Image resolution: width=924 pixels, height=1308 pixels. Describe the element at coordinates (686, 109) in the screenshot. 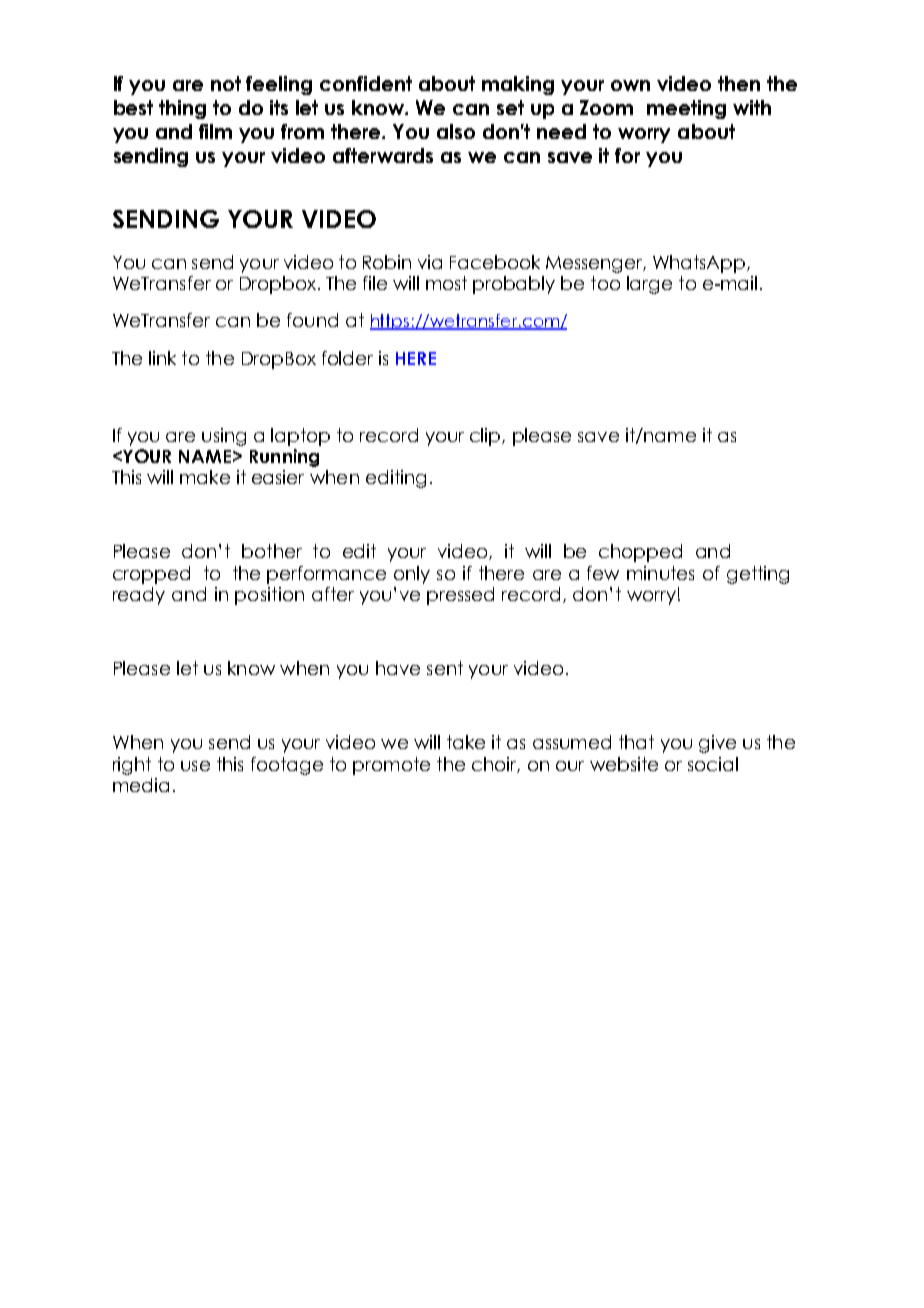

I see `meeting` at that location.
